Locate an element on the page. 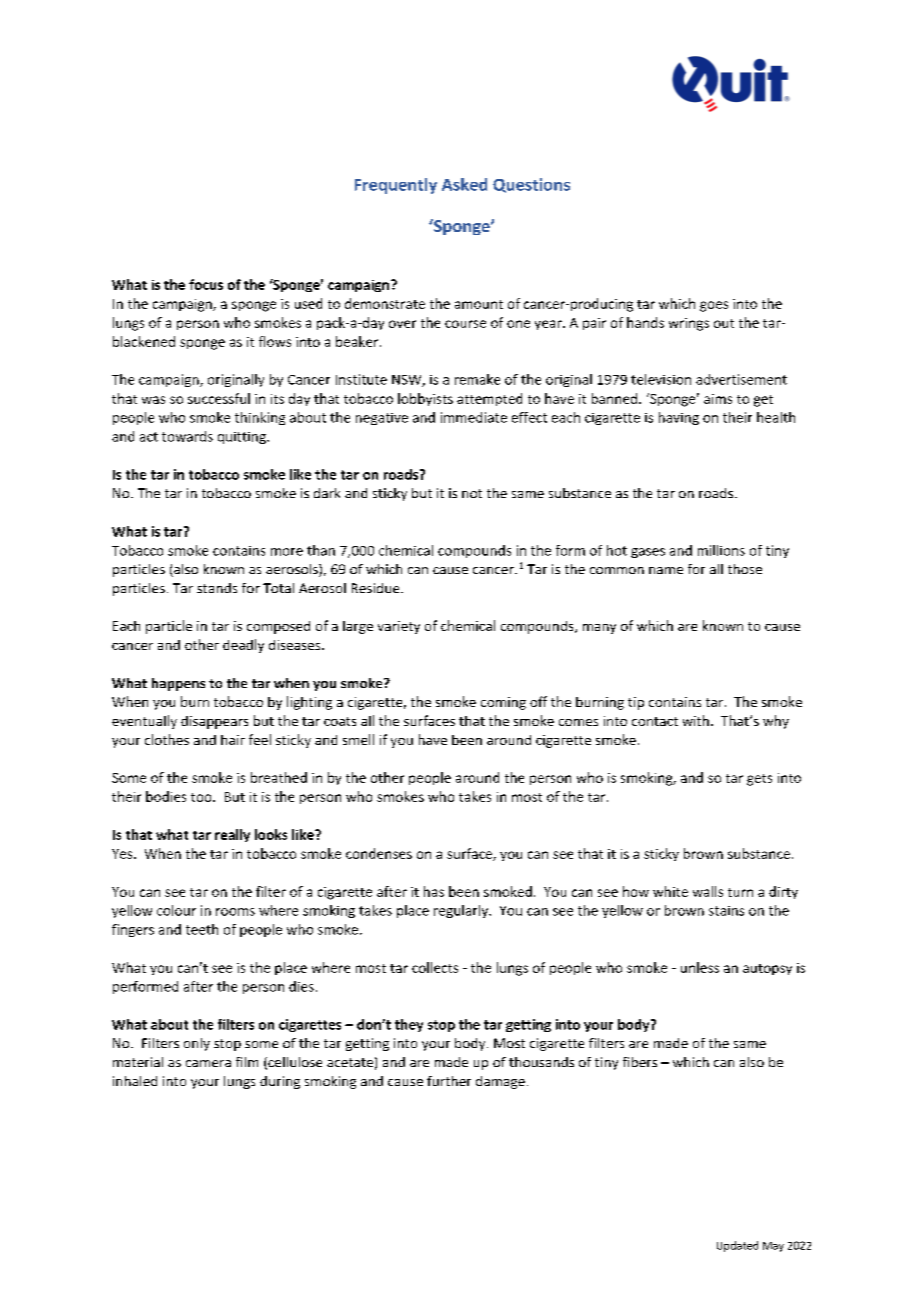 The image size is (924, 1308). not is located at coordinates (472, 493).
